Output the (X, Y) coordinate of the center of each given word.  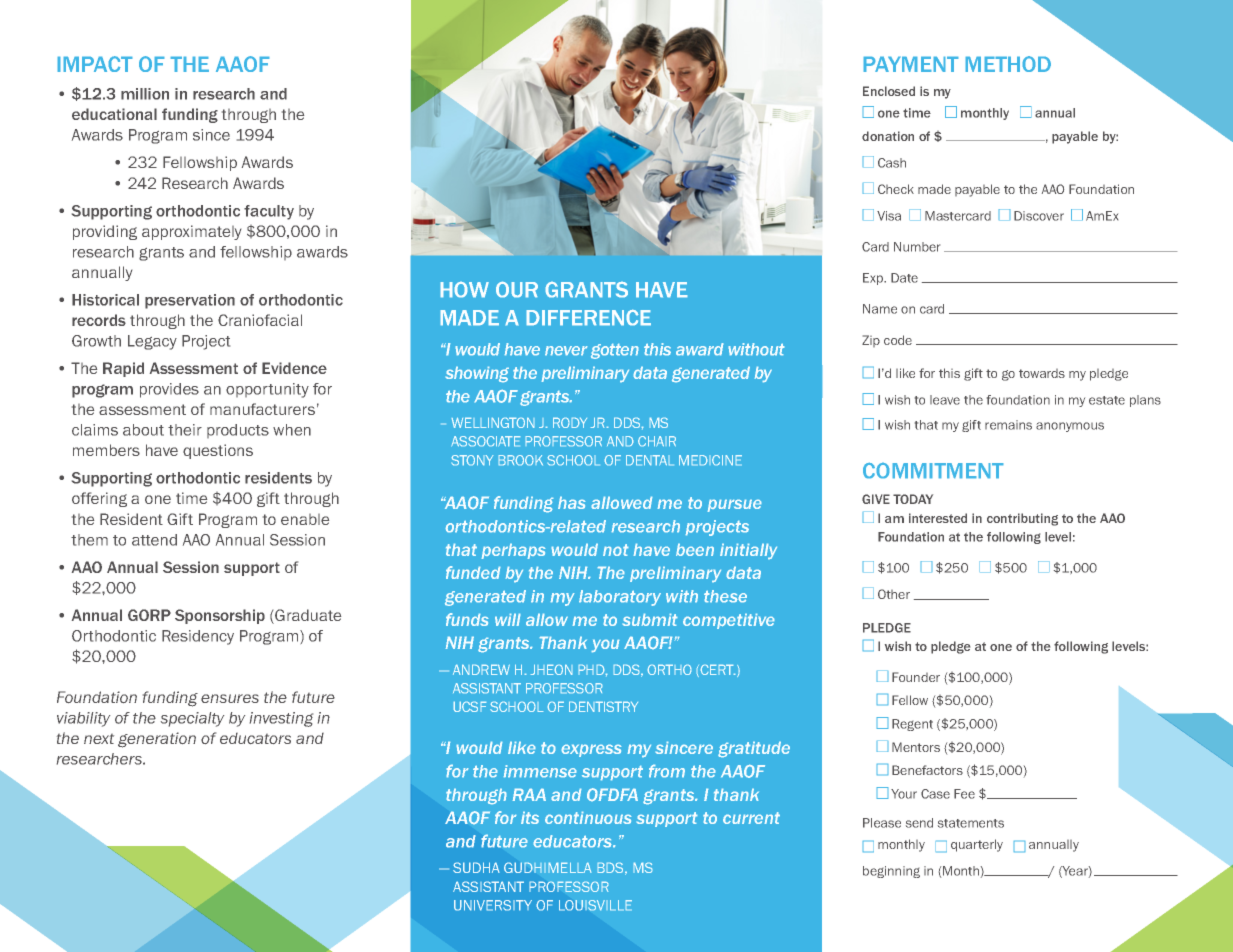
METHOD (1008, 64)
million (145, 94)
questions (218, 451)
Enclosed (889, 91)
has (572, 502)
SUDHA (476, 867)
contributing (1022, 519)
